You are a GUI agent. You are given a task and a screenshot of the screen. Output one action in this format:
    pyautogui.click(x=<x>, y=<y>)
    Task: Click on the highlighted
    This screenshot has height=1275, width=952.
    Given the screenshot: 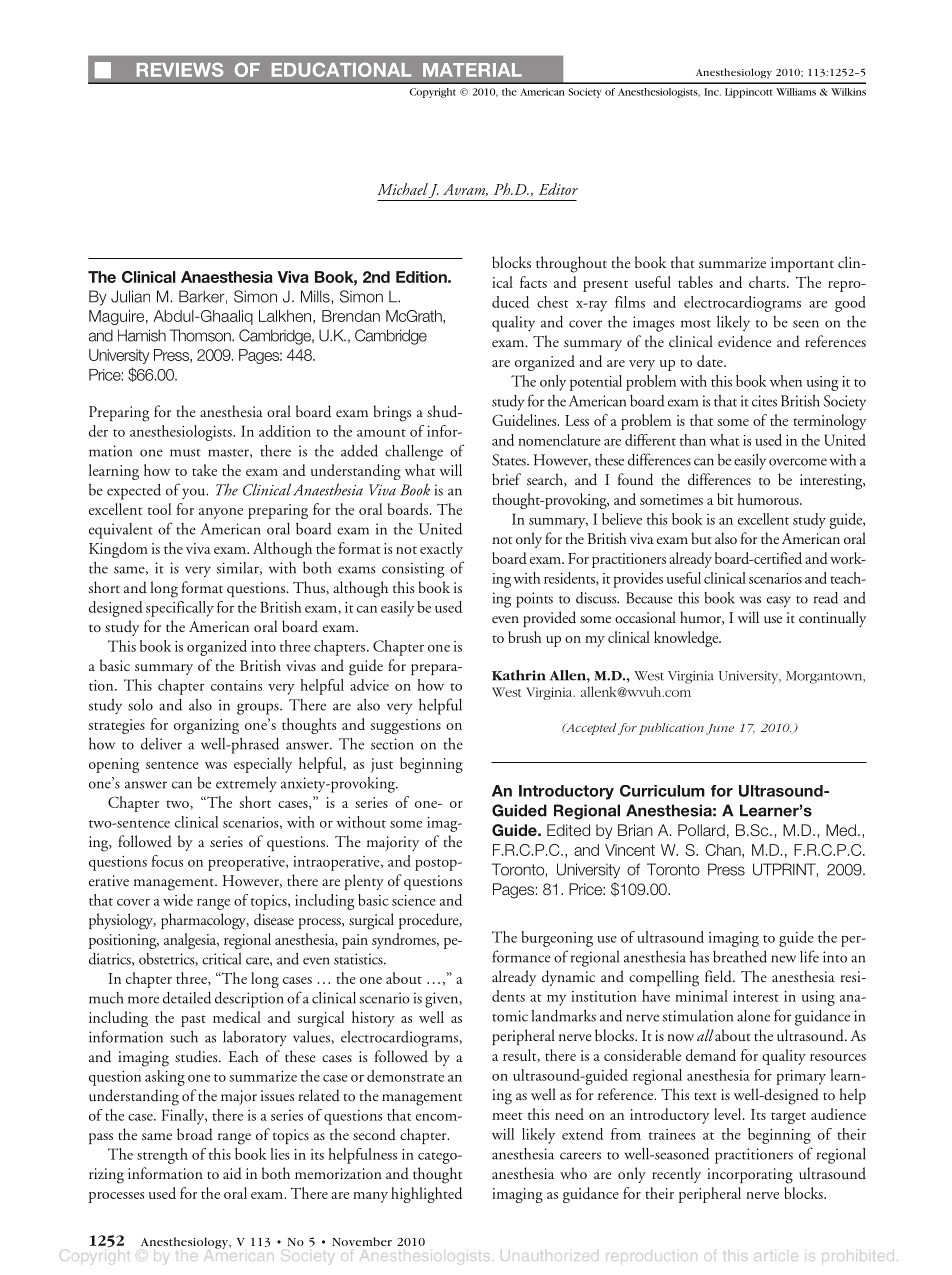 What is the action you would take?
    pyautogui.click(x=426, y=1195)
